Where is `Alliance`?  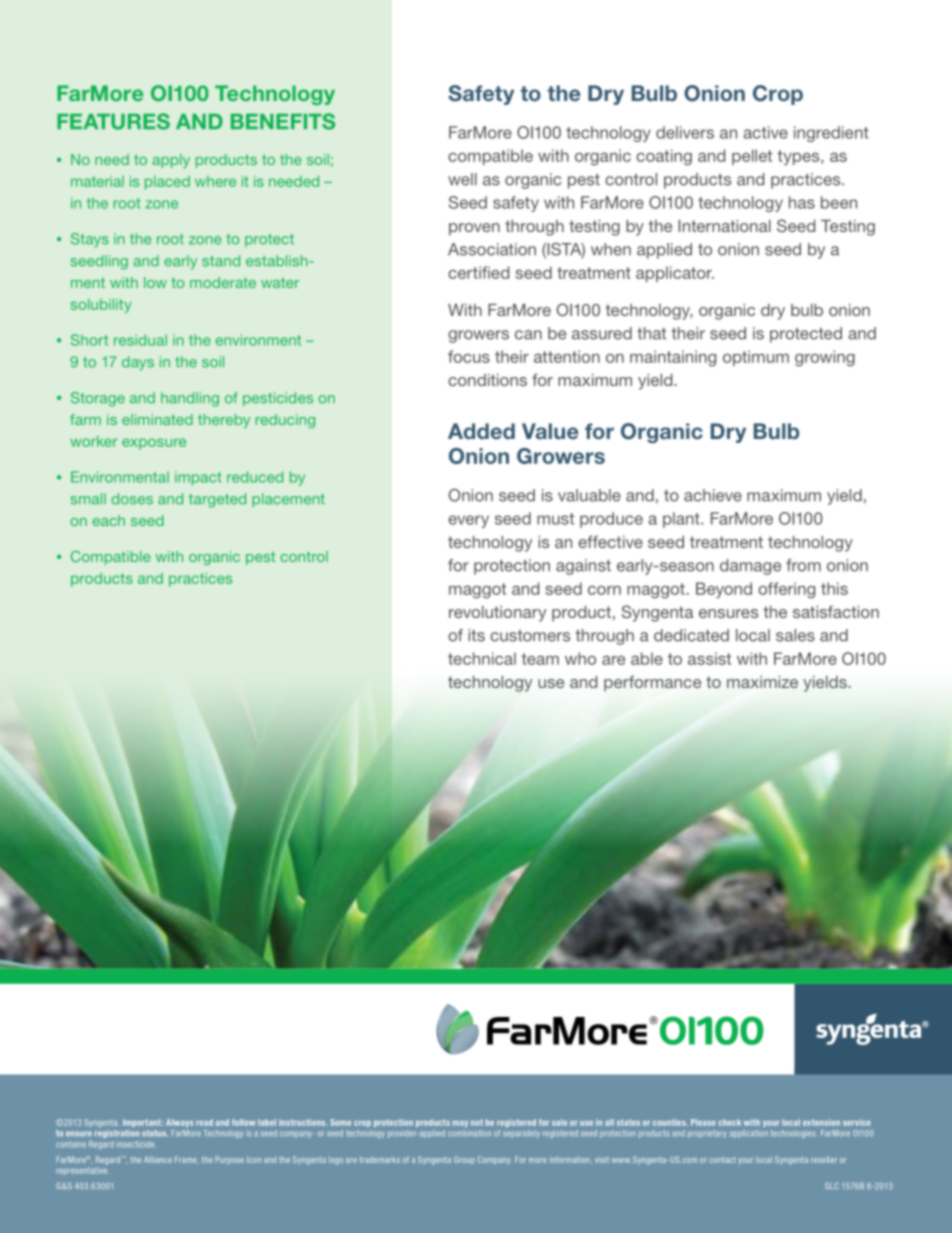
Alliance is located at coordinates (158, 1159).
